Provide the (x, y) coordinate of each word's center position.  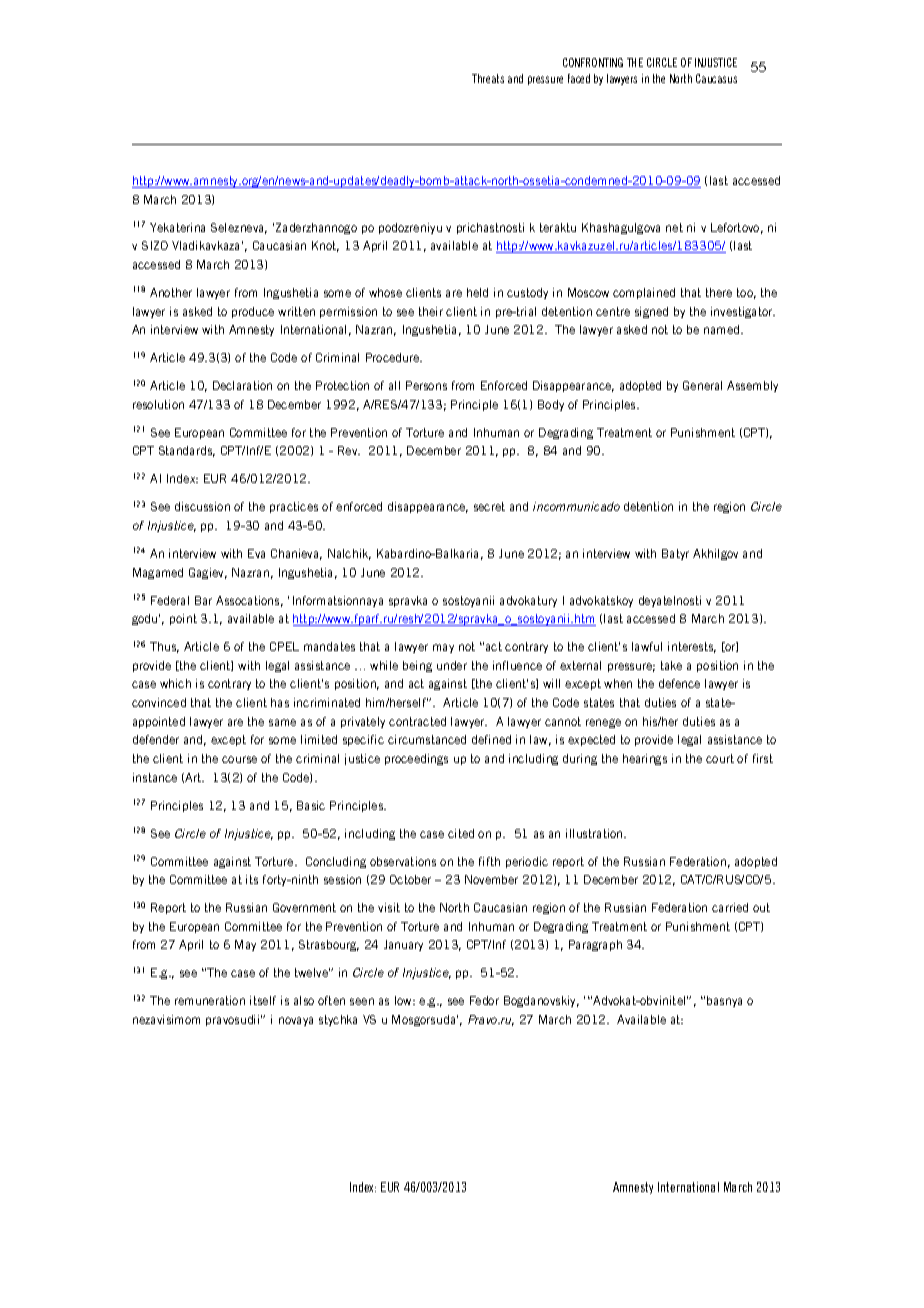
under (452, 665)
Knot (325, 246)
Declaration (242, 385)
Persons (426, 385)
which (175, 683)
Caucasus (716, 78)
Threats (488, 78)
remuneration (210, 1000)
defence (679, 683)
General (702, 385)
